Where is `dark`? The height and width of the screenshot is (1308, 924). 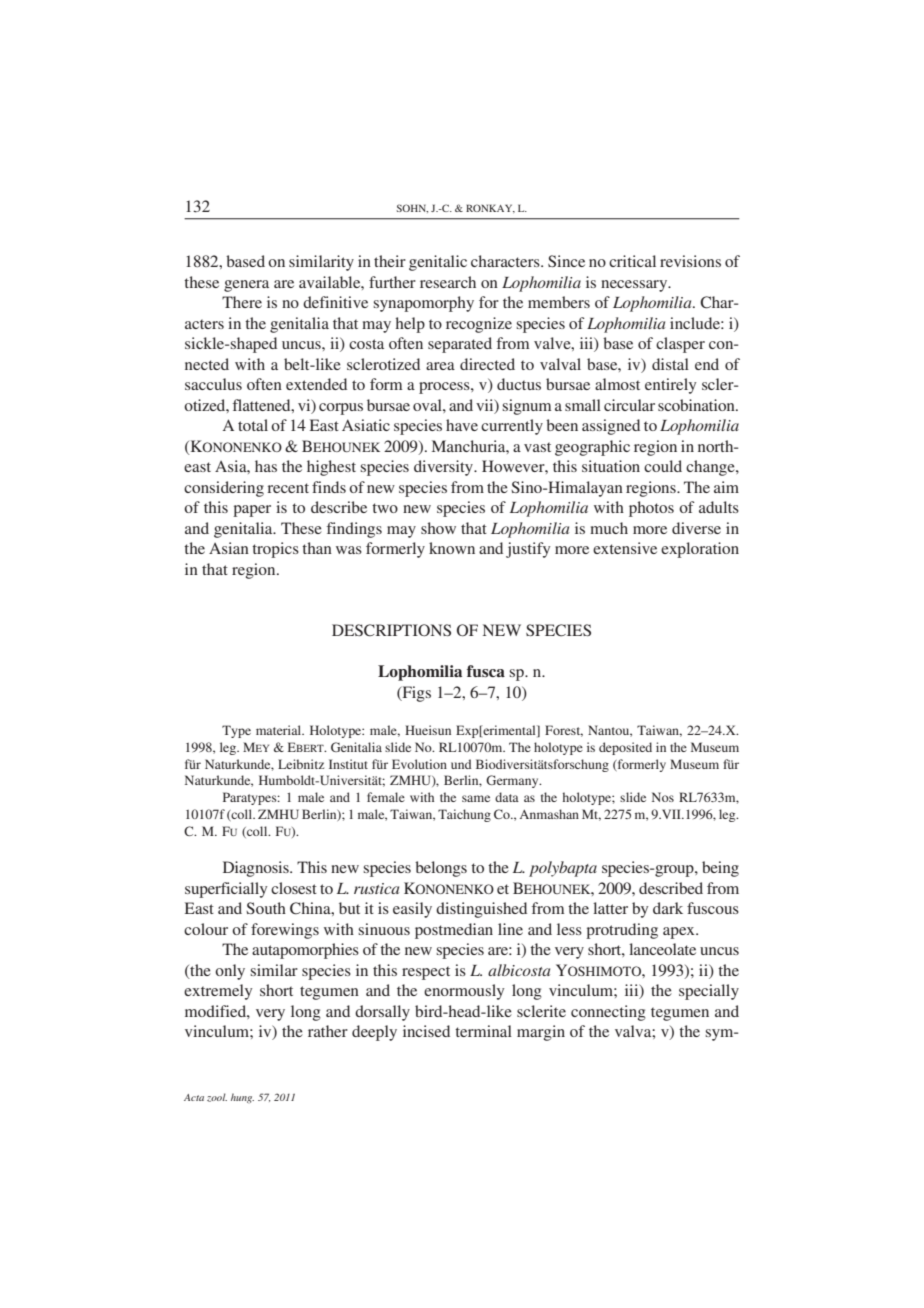
dark is located at coordinates (668, 908).
